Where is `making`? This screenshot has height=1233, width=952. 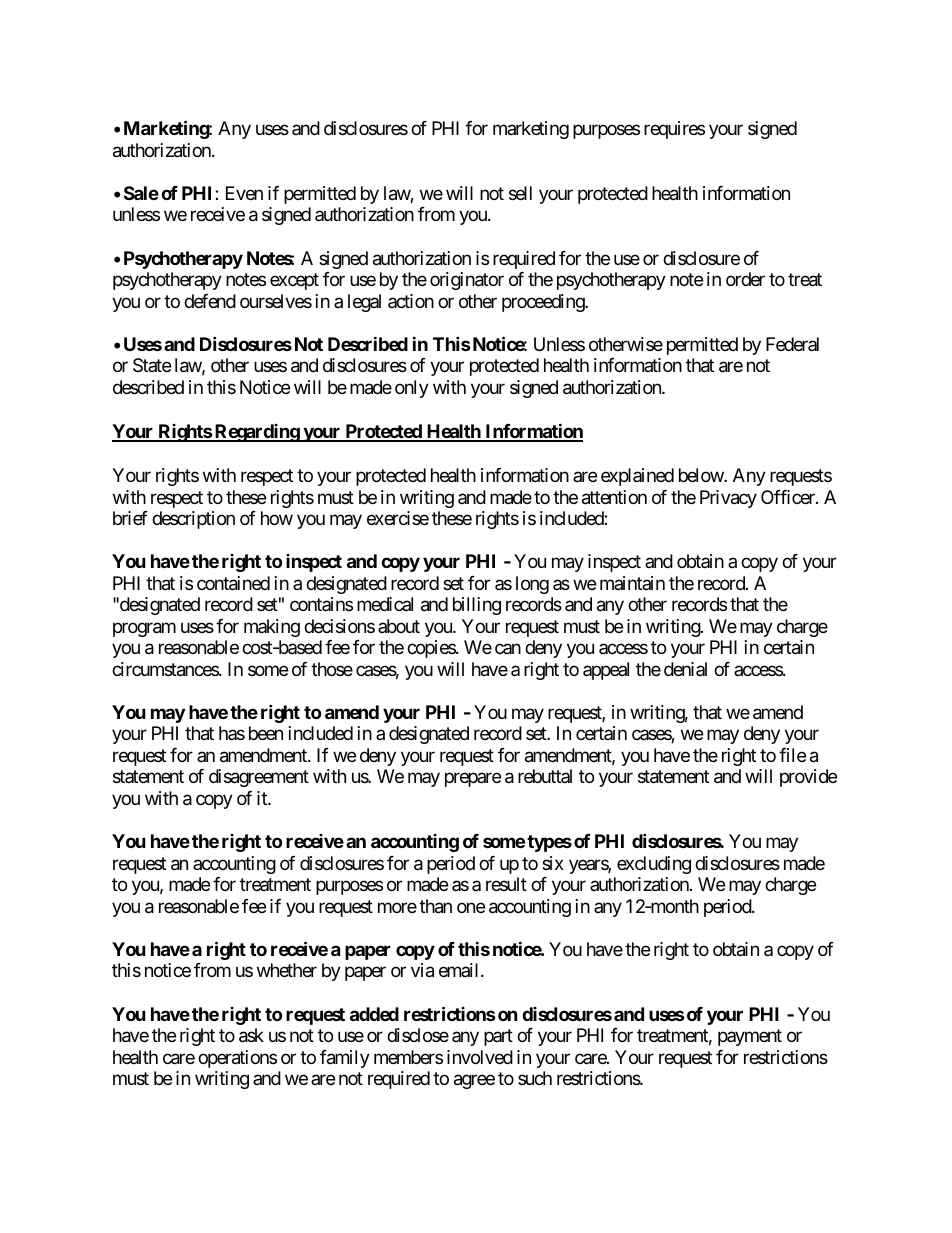 making is located at coordinates (272, 628).
